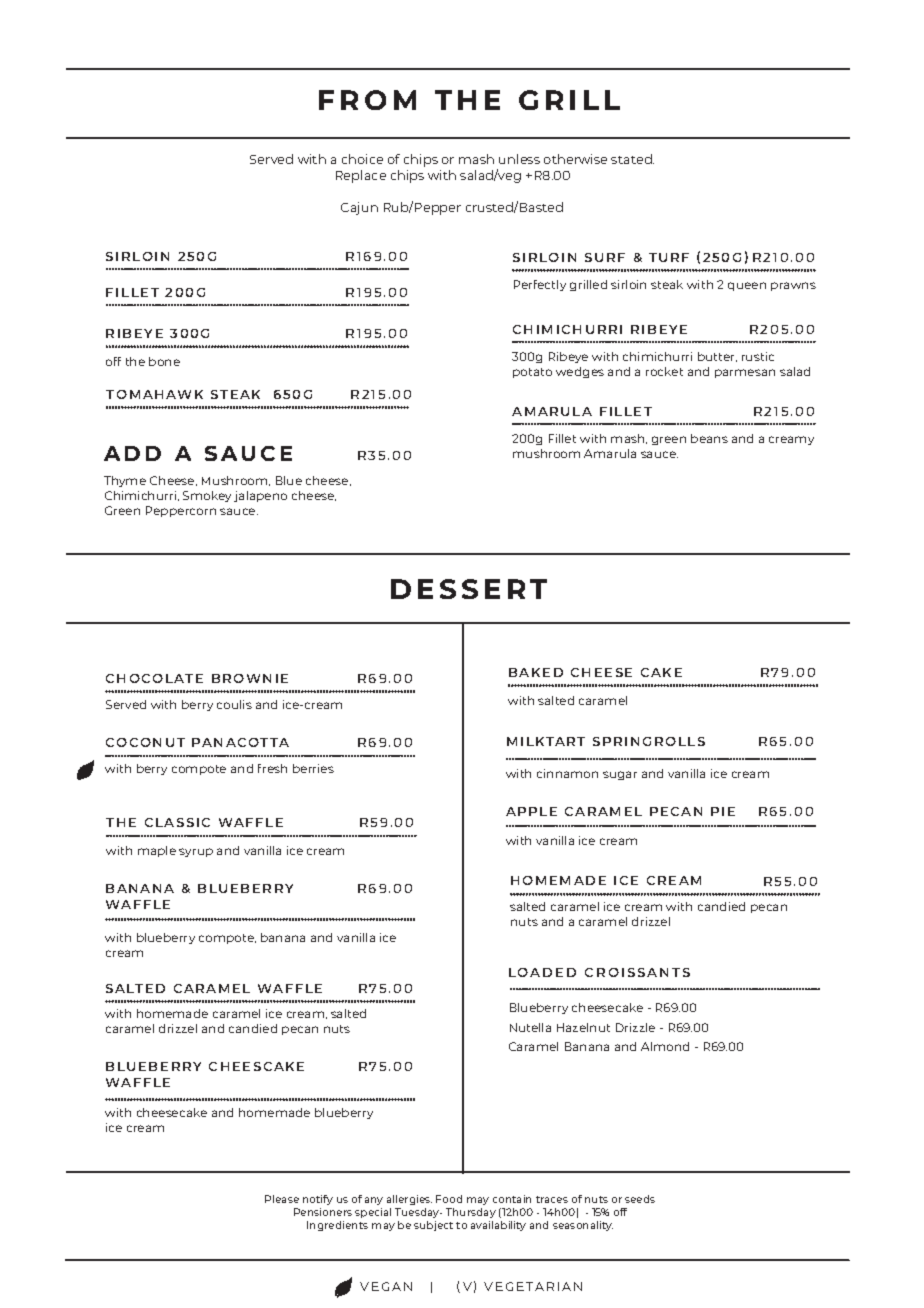 This image has height=1308, width=924. I want to click on maple, so click(157, 851).
